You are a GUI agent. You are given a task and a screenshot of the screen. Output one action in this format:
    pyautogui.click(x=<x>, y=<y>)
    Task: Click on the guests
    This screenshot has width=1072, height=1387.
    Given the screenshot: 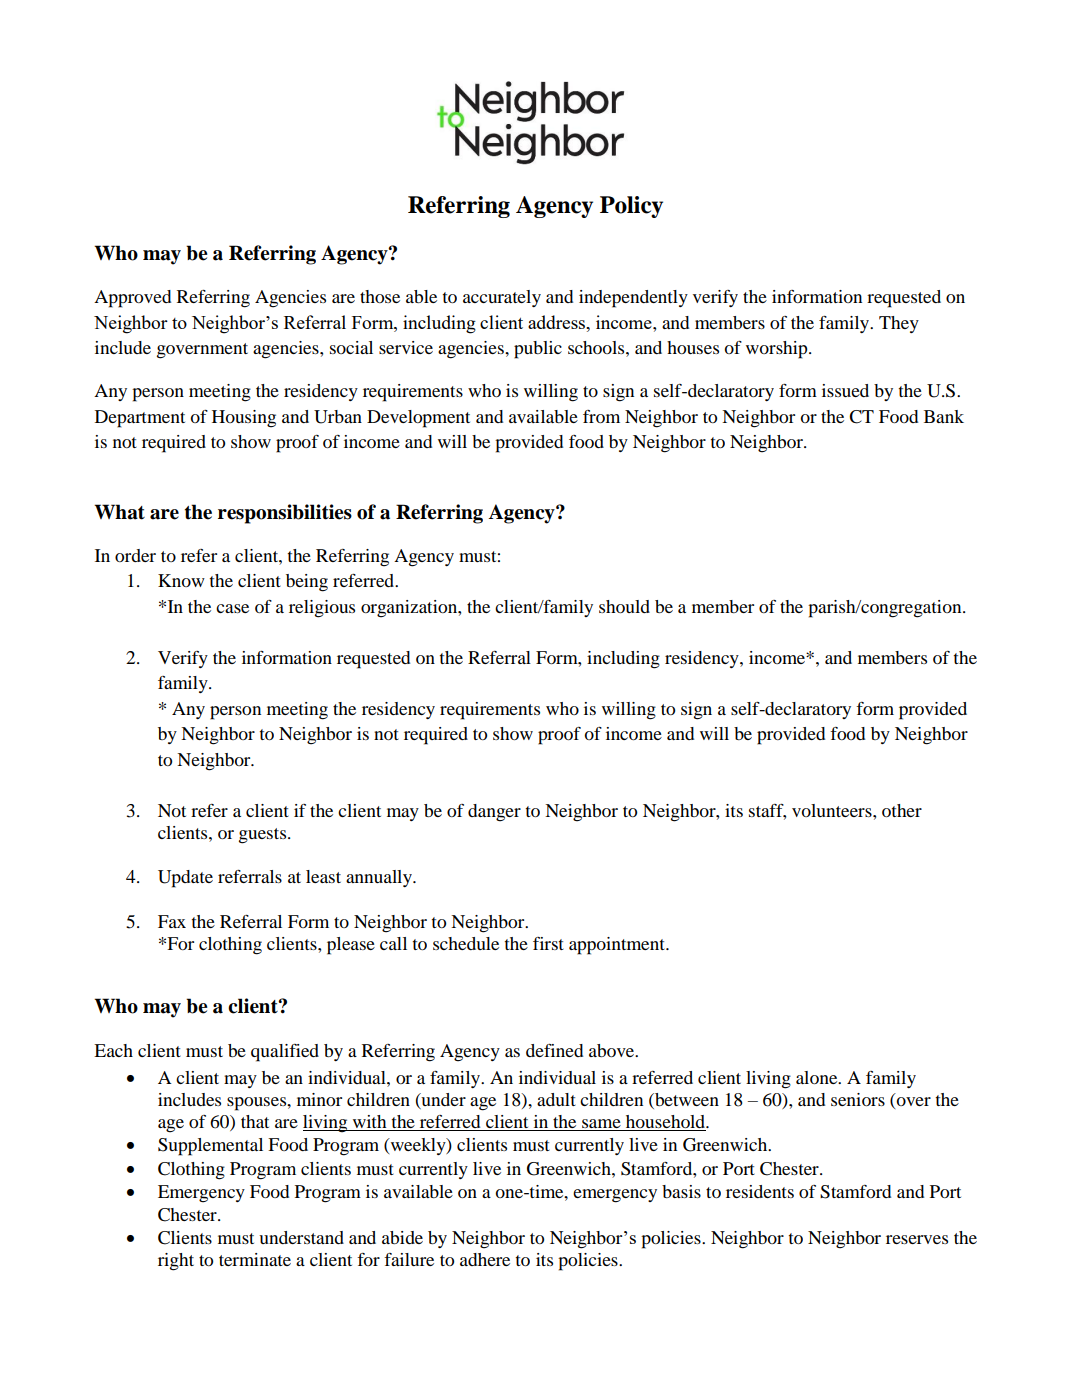 What is the action you would take?
    pyautogui.click(x=264, y=836)
